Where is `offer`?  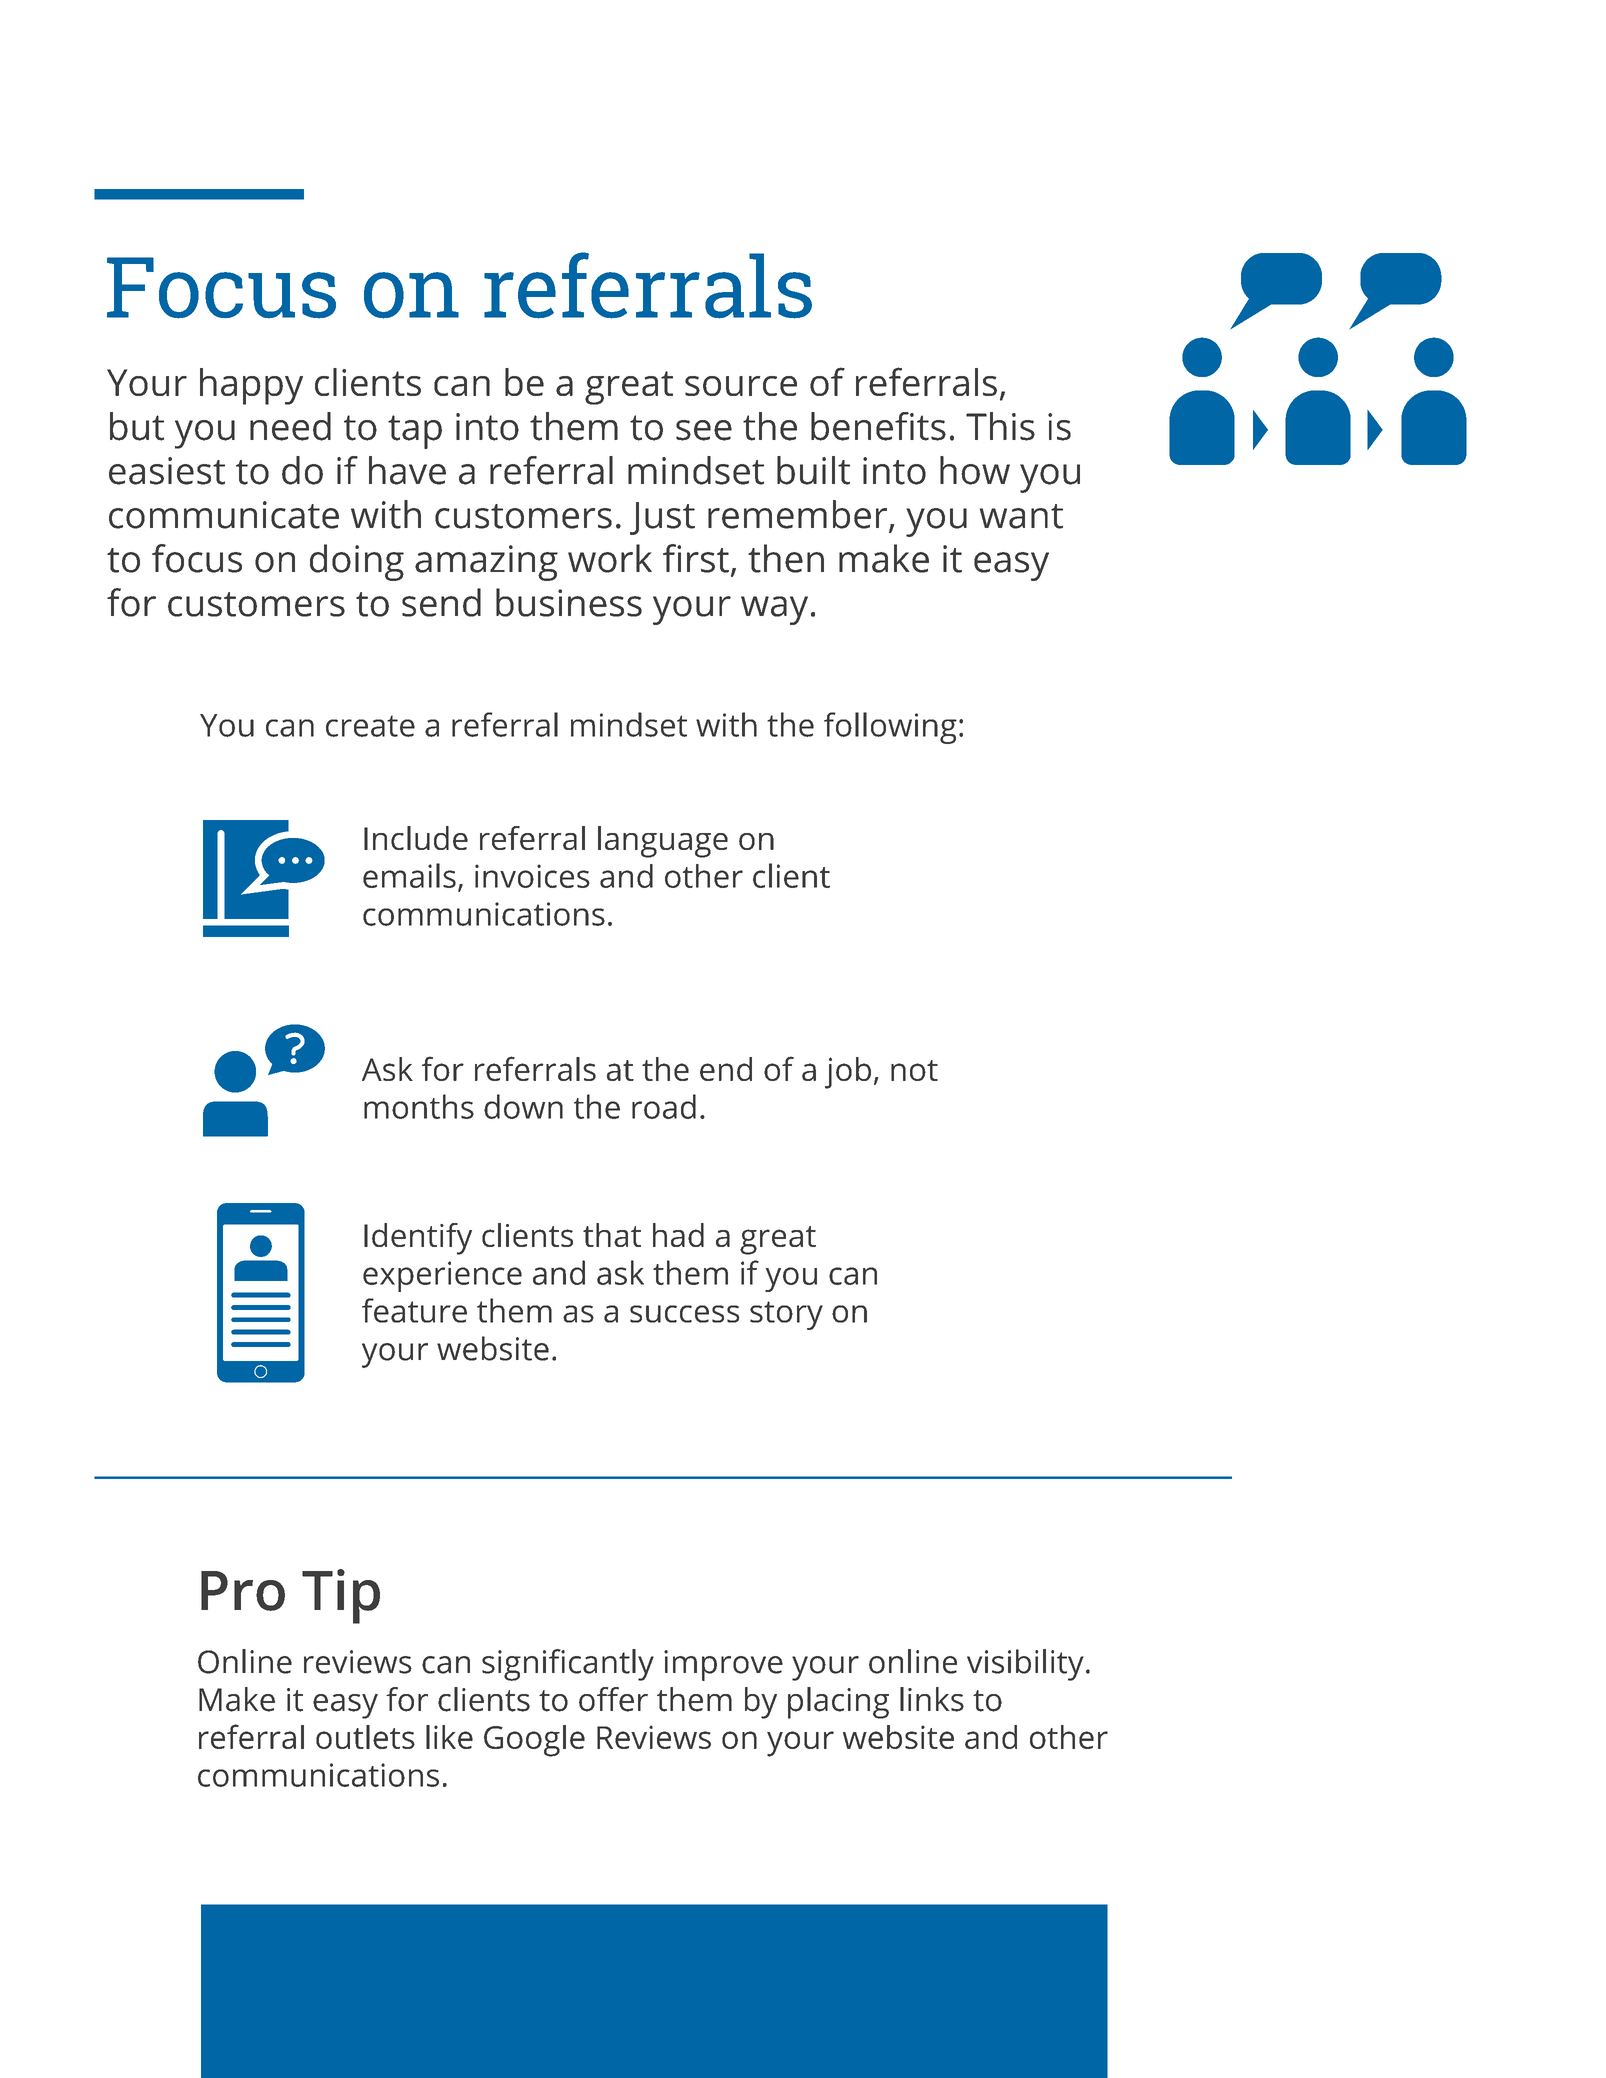 offer is located at coordinates (613, 1699).
